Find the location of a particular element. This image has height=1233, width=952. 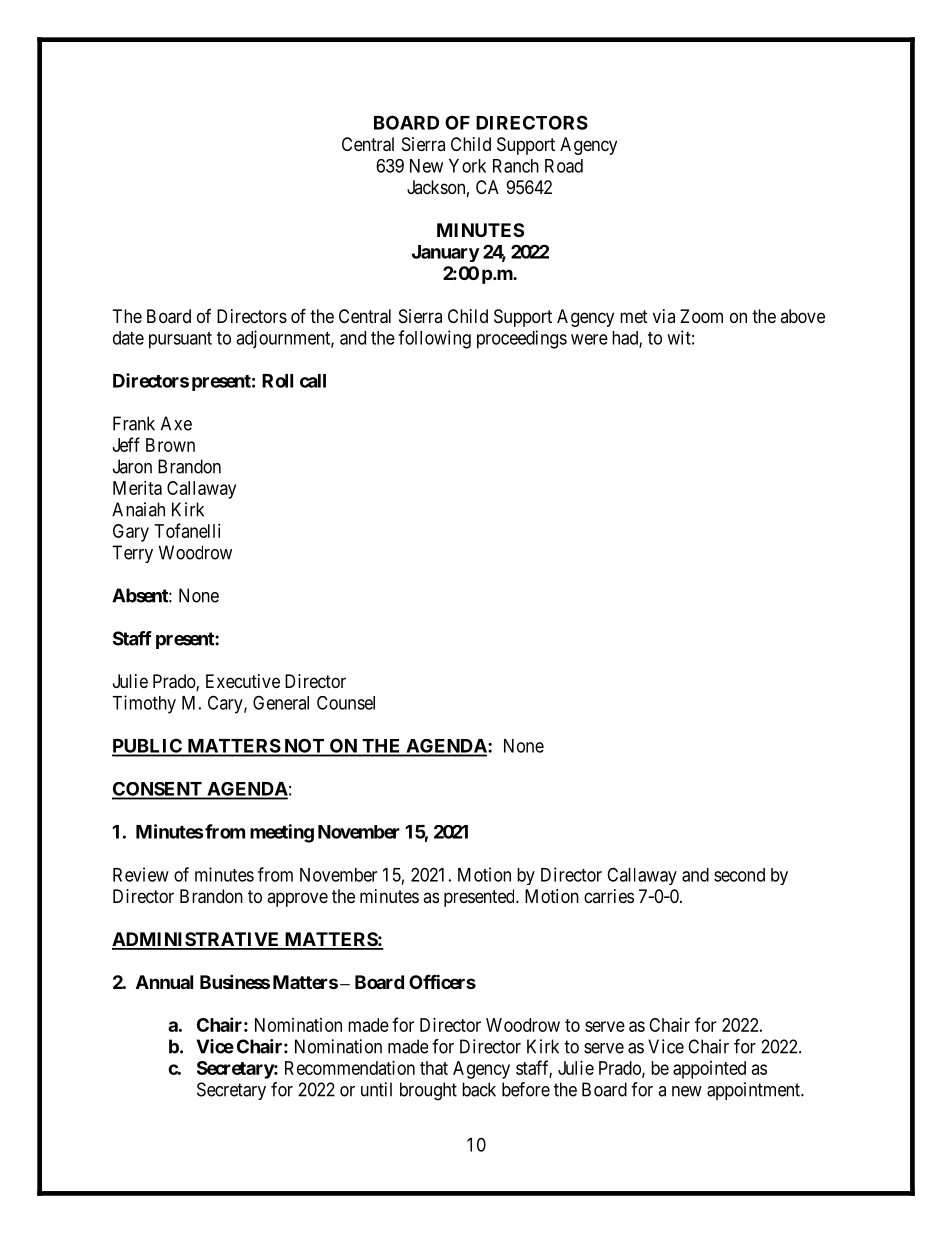

pursuant is located at coordinates (180, 340).
